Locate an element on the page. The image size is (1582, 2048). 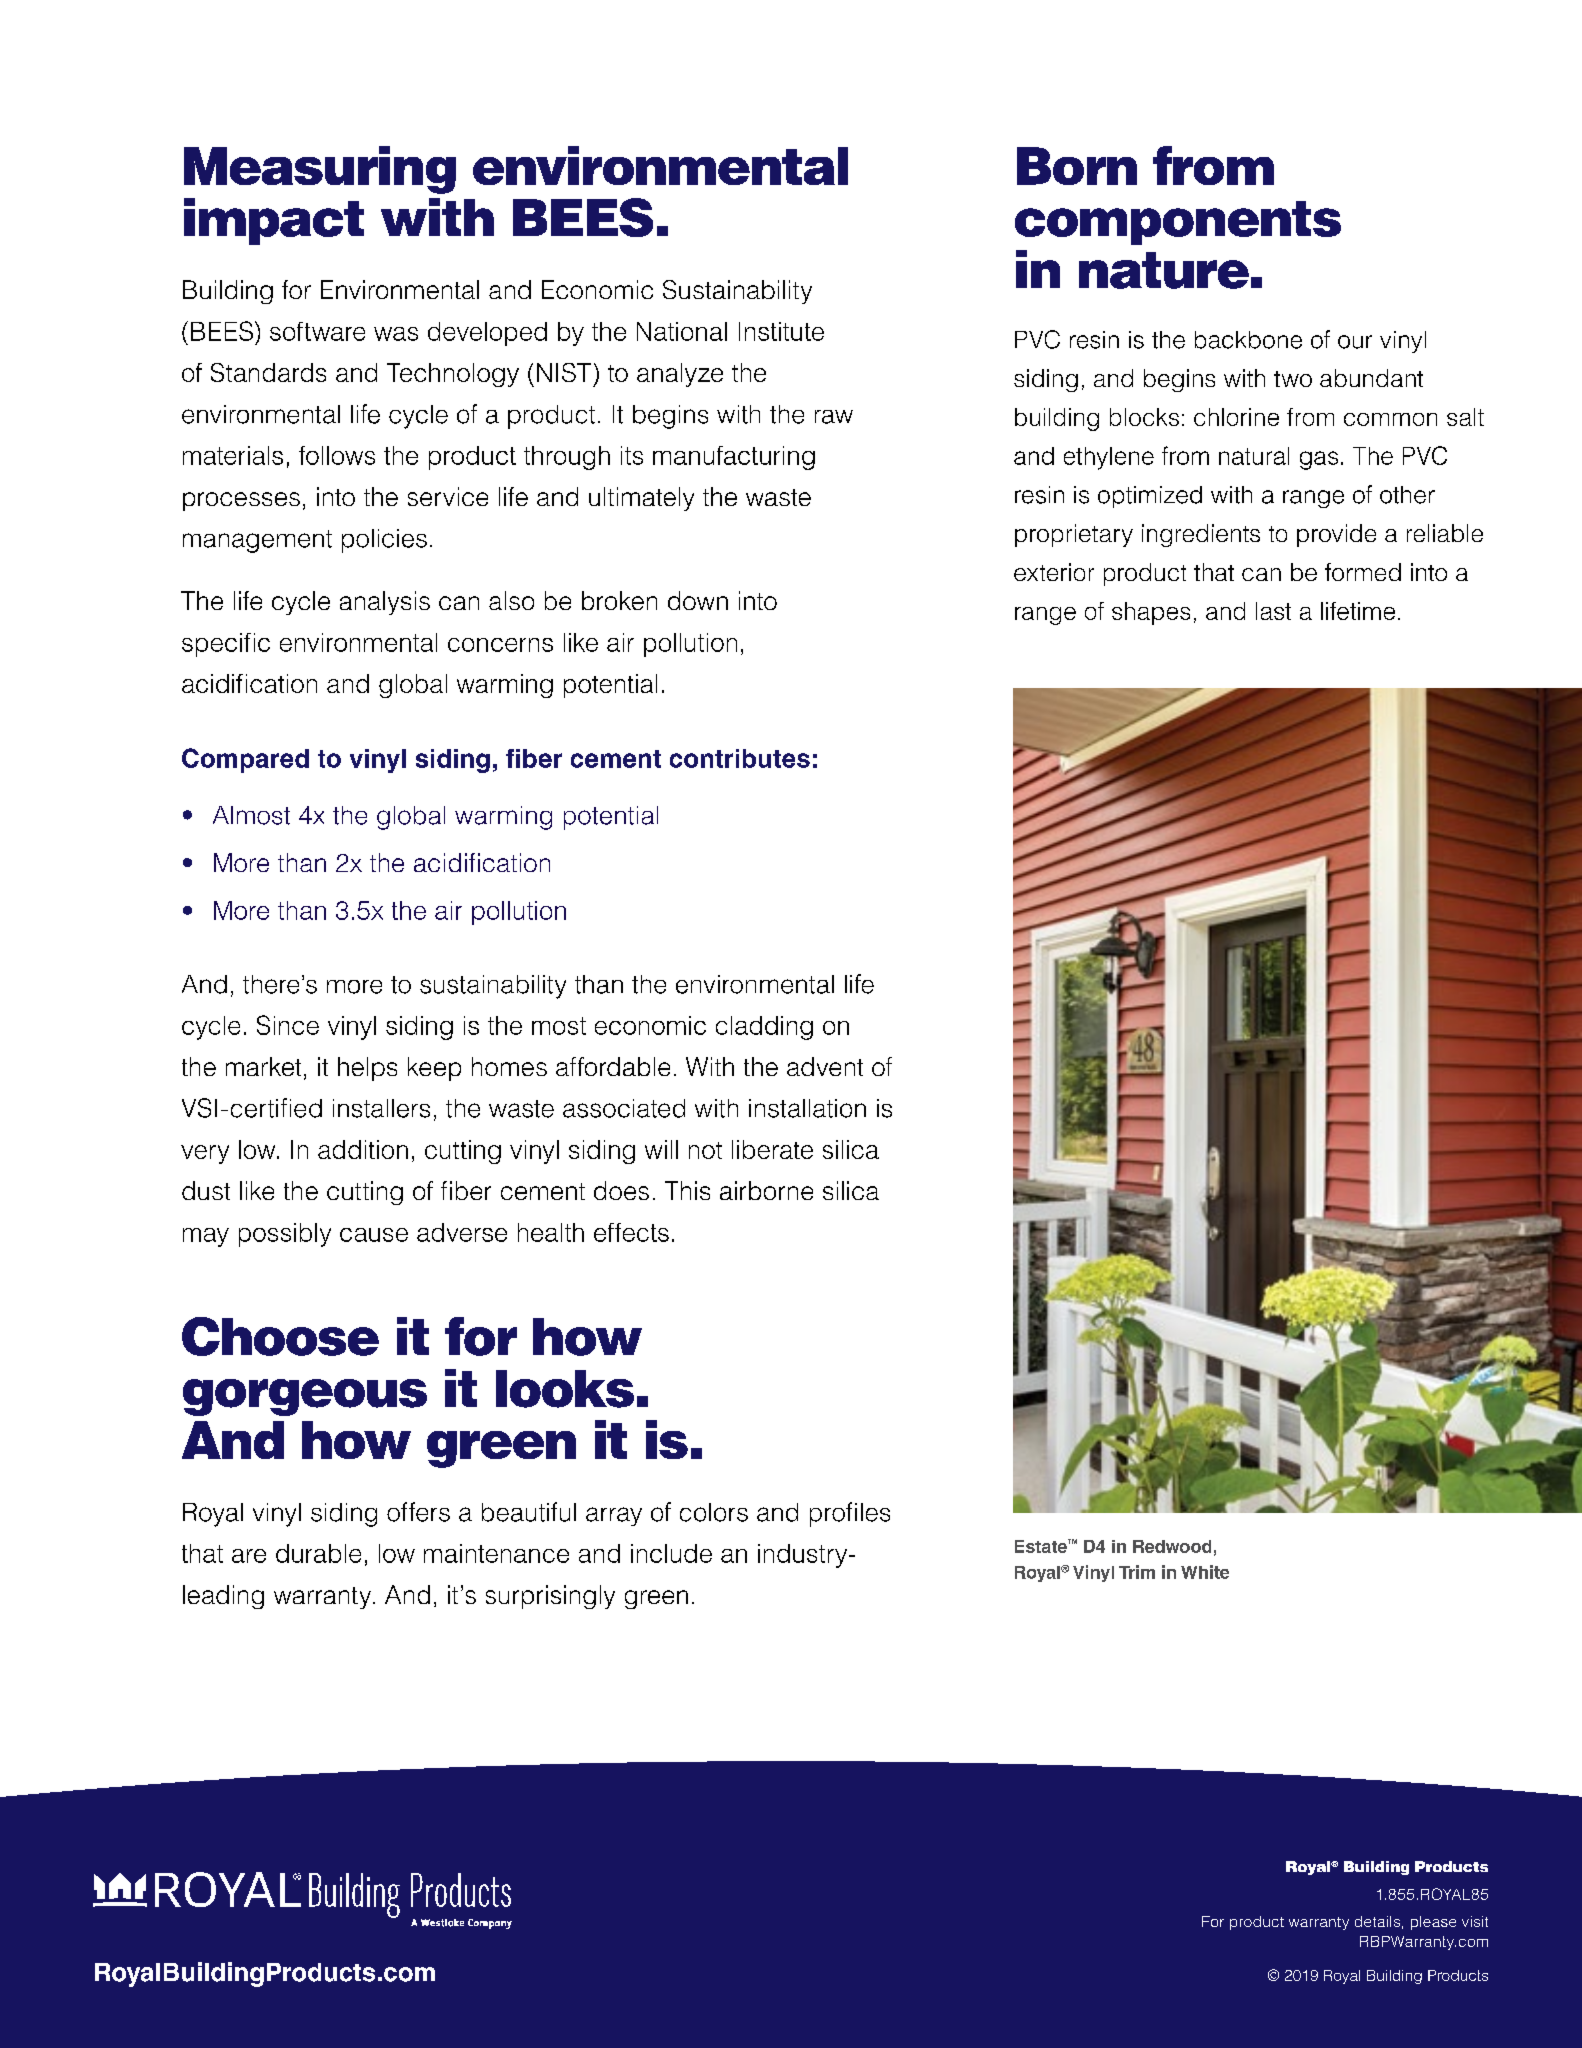
impact is located at coordinates (274, 221).
